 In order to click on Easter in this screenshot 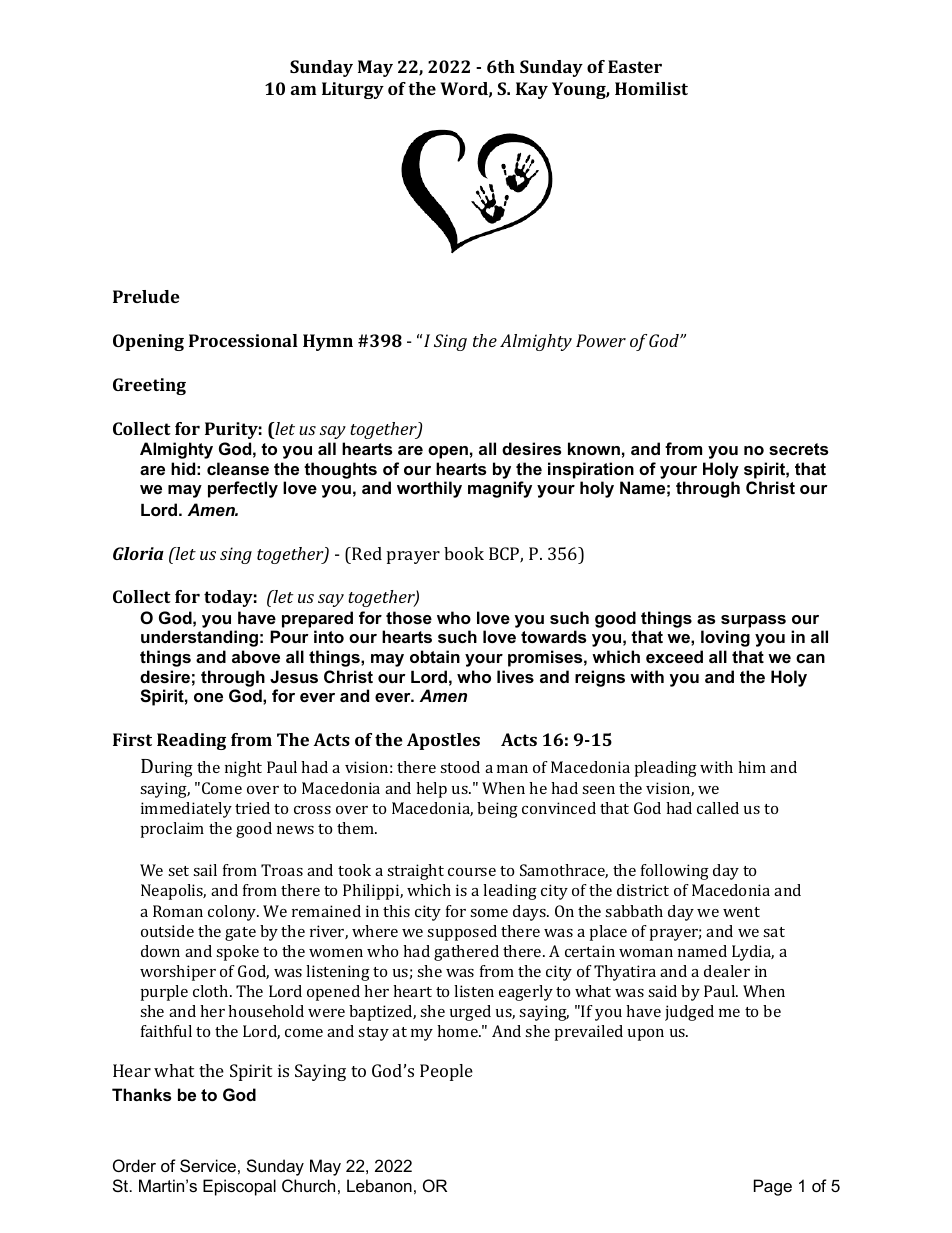, I will do `click(635, 66)`.
